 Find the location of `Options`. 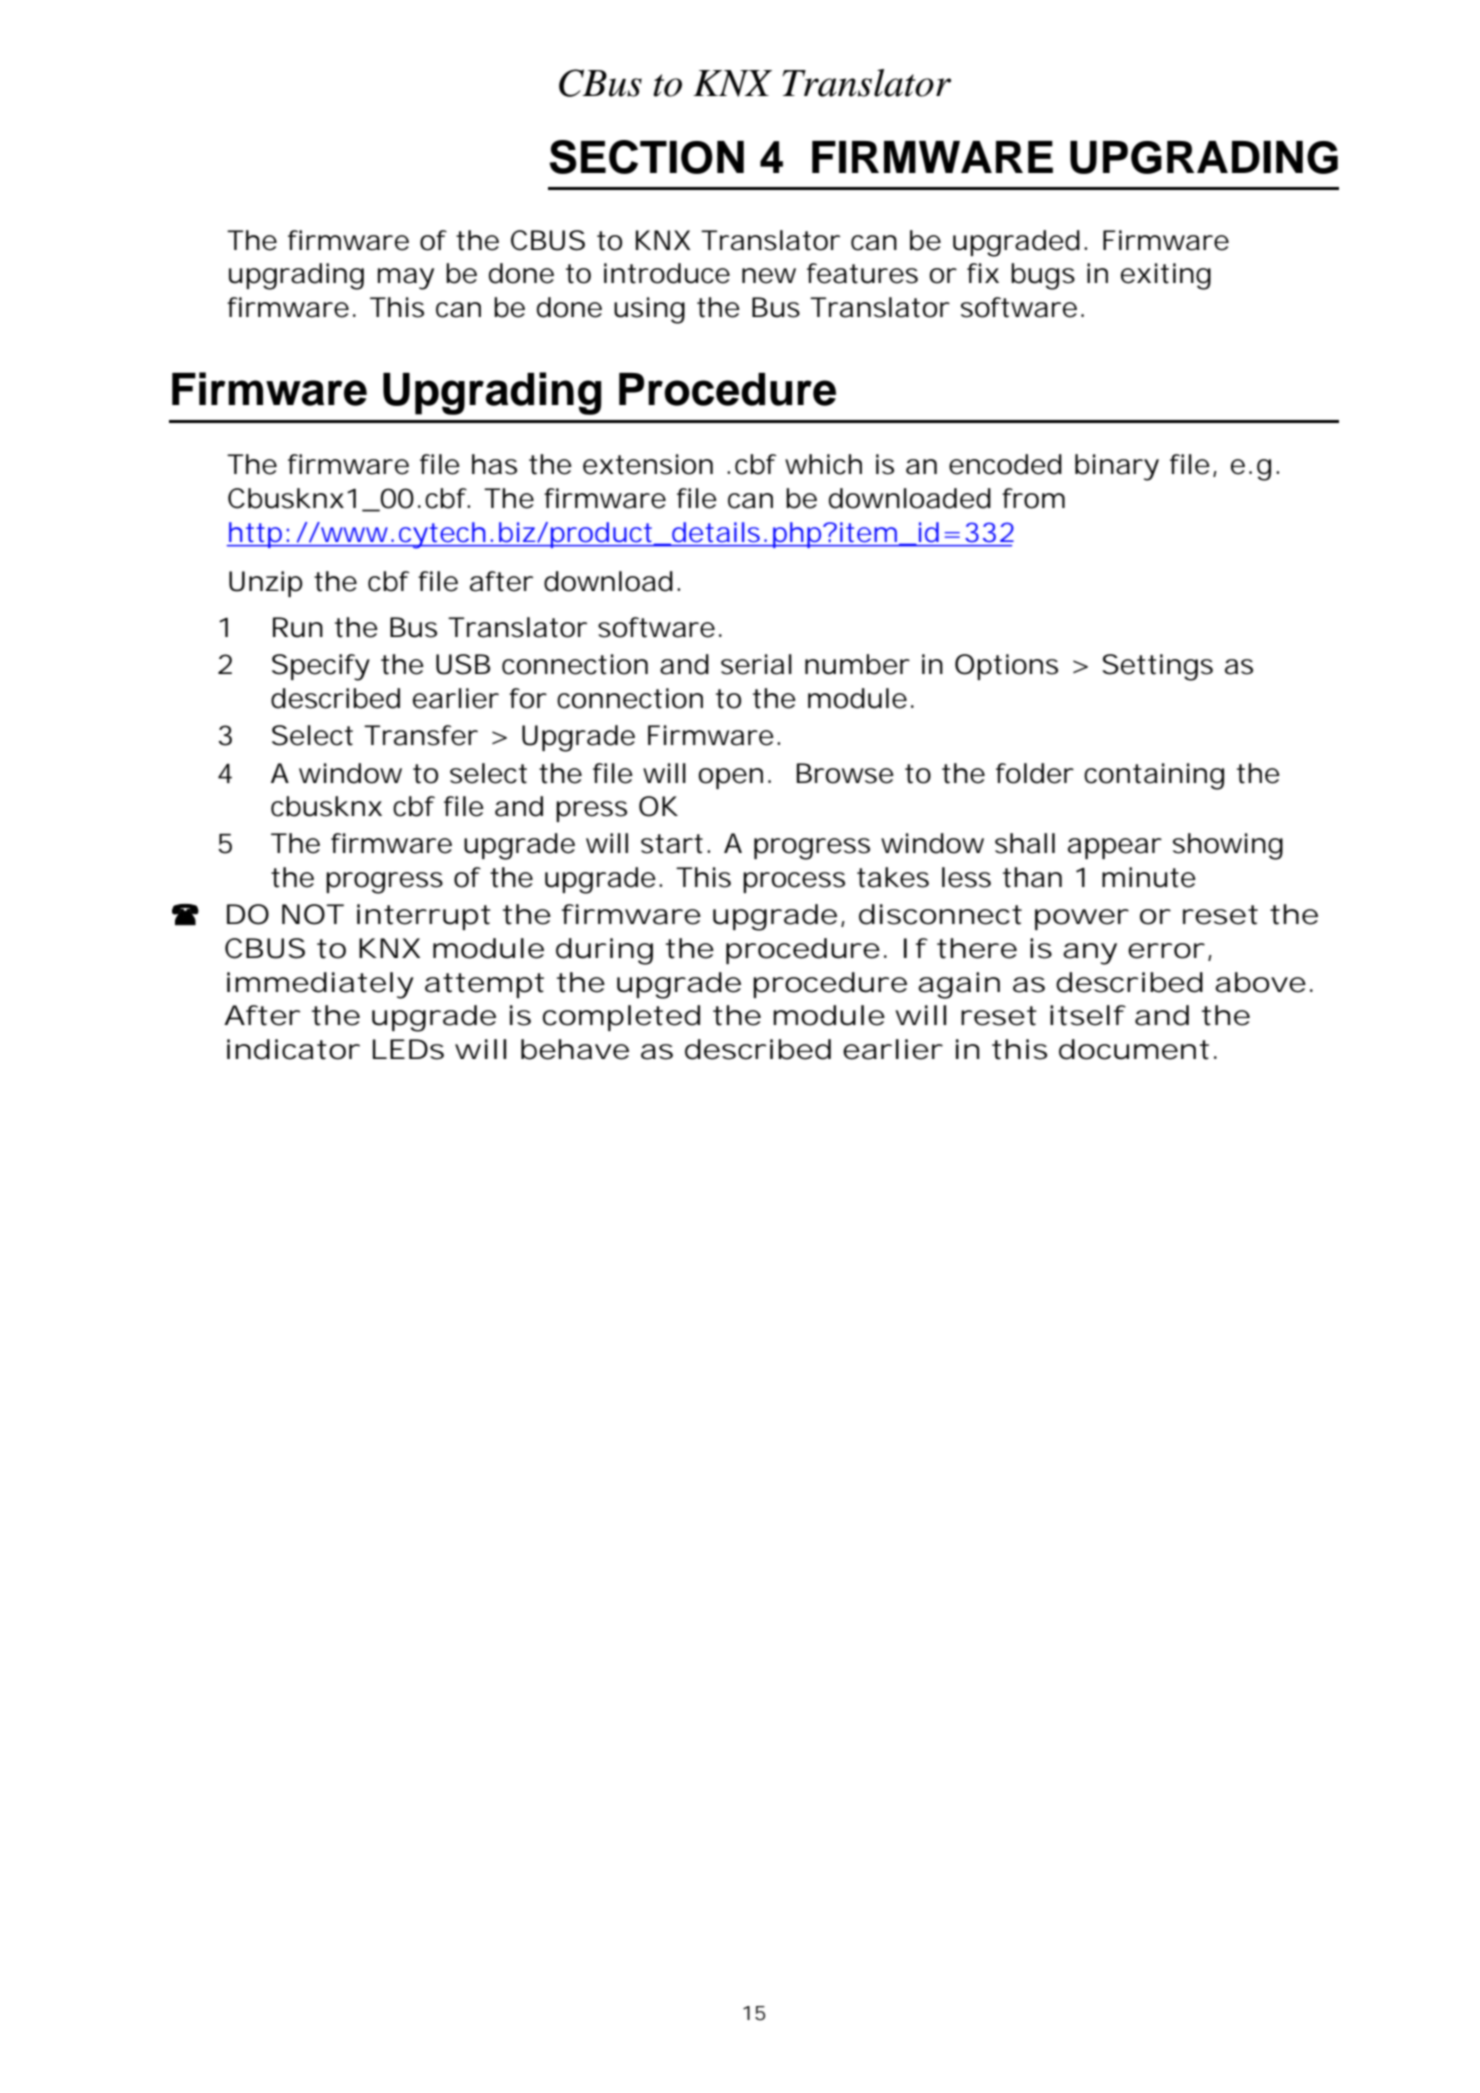

Options is located at coordinates (1006, 667).
